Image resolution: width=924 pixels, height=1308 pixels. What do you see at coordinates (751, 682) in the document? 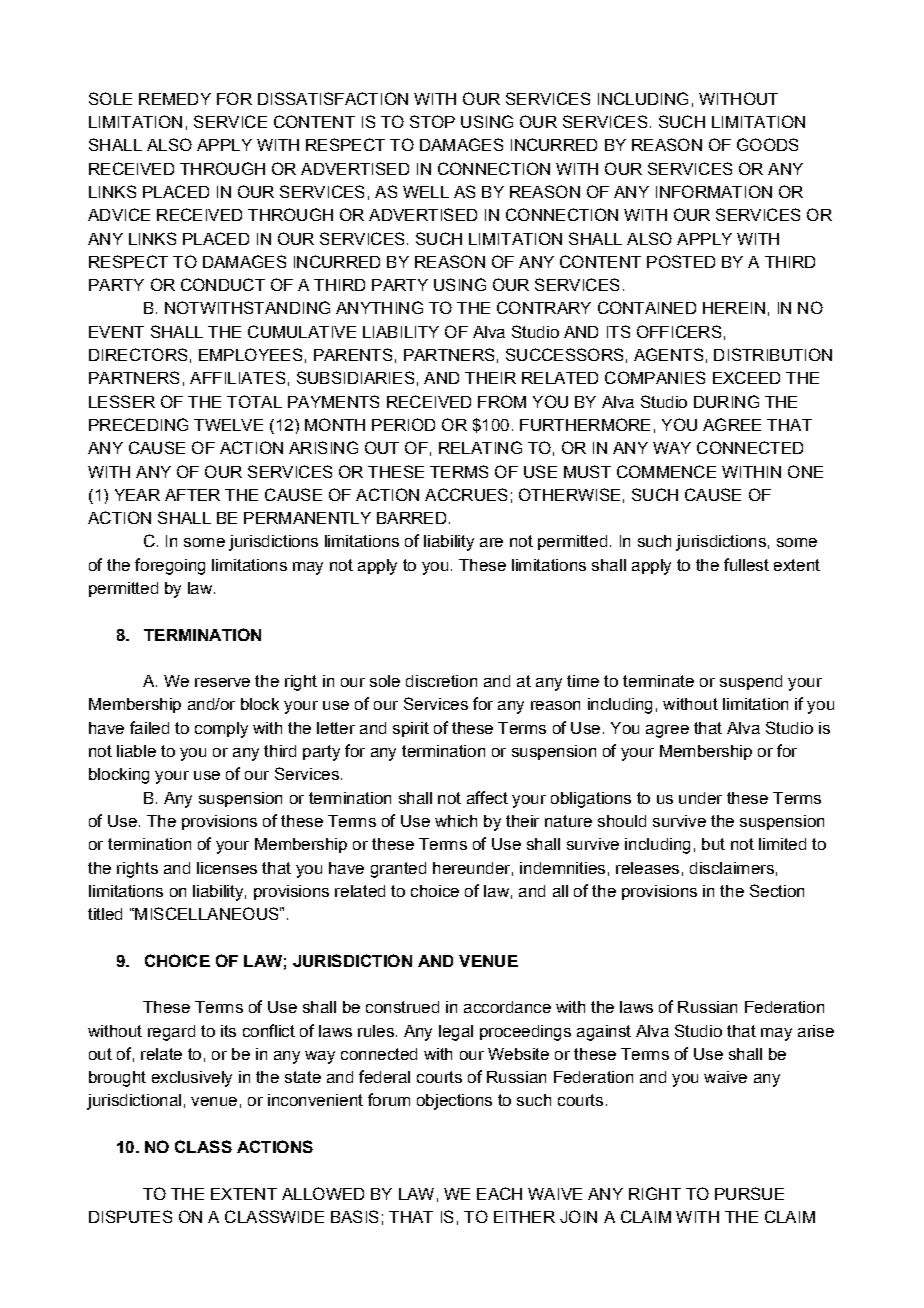
I see `suspend` at bounding box center [751, 682].
